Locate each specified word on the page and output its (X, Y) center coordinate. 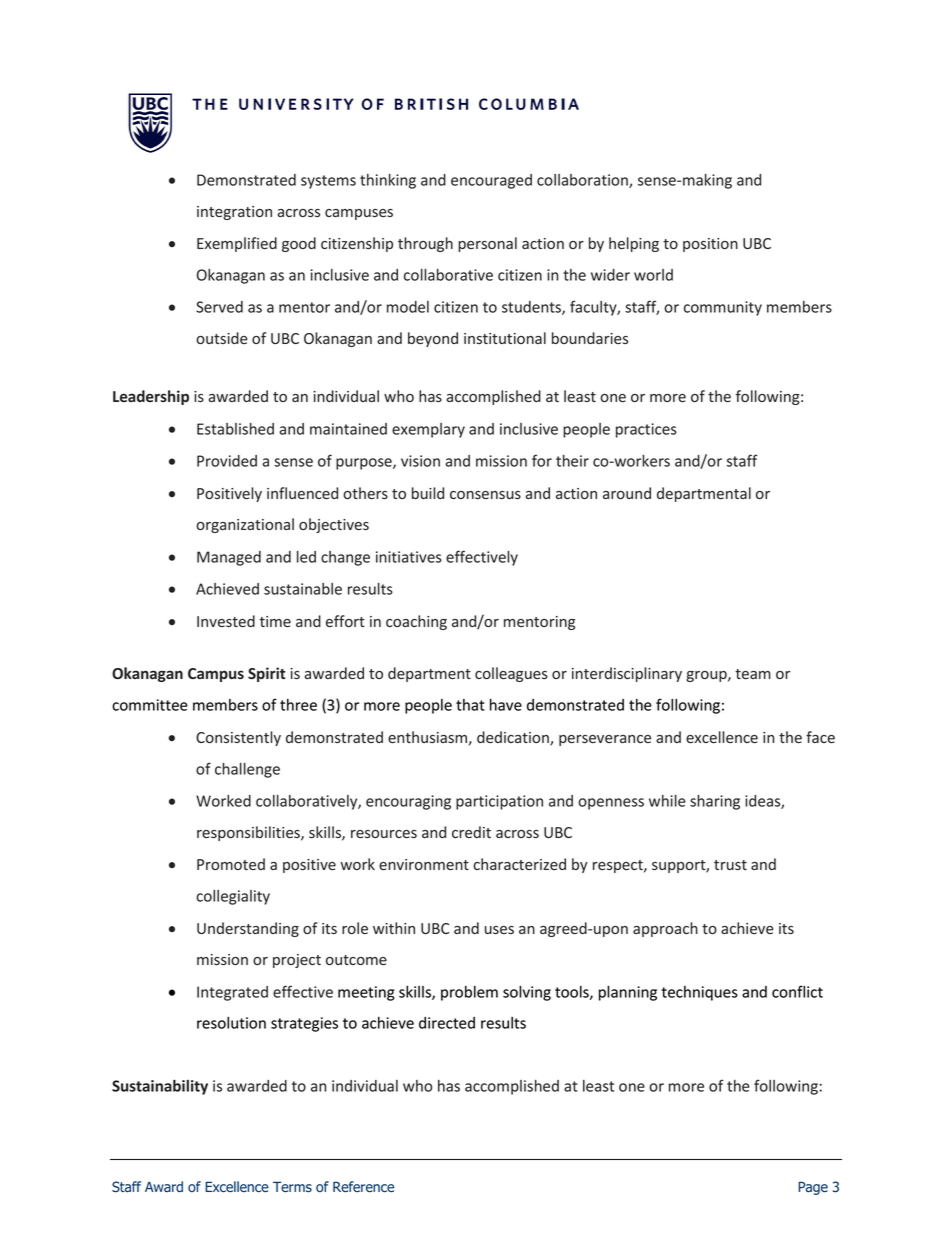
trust (730, 865)
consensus (485, 495)
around (627, 493)
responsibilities (249, 833)
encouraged (491, 181)
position (710, 245)
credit (471, 832)
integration (234, 213)
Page (813, 1188)
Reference (363, 1186)
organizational (245, 525)
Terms (292, 1187)
